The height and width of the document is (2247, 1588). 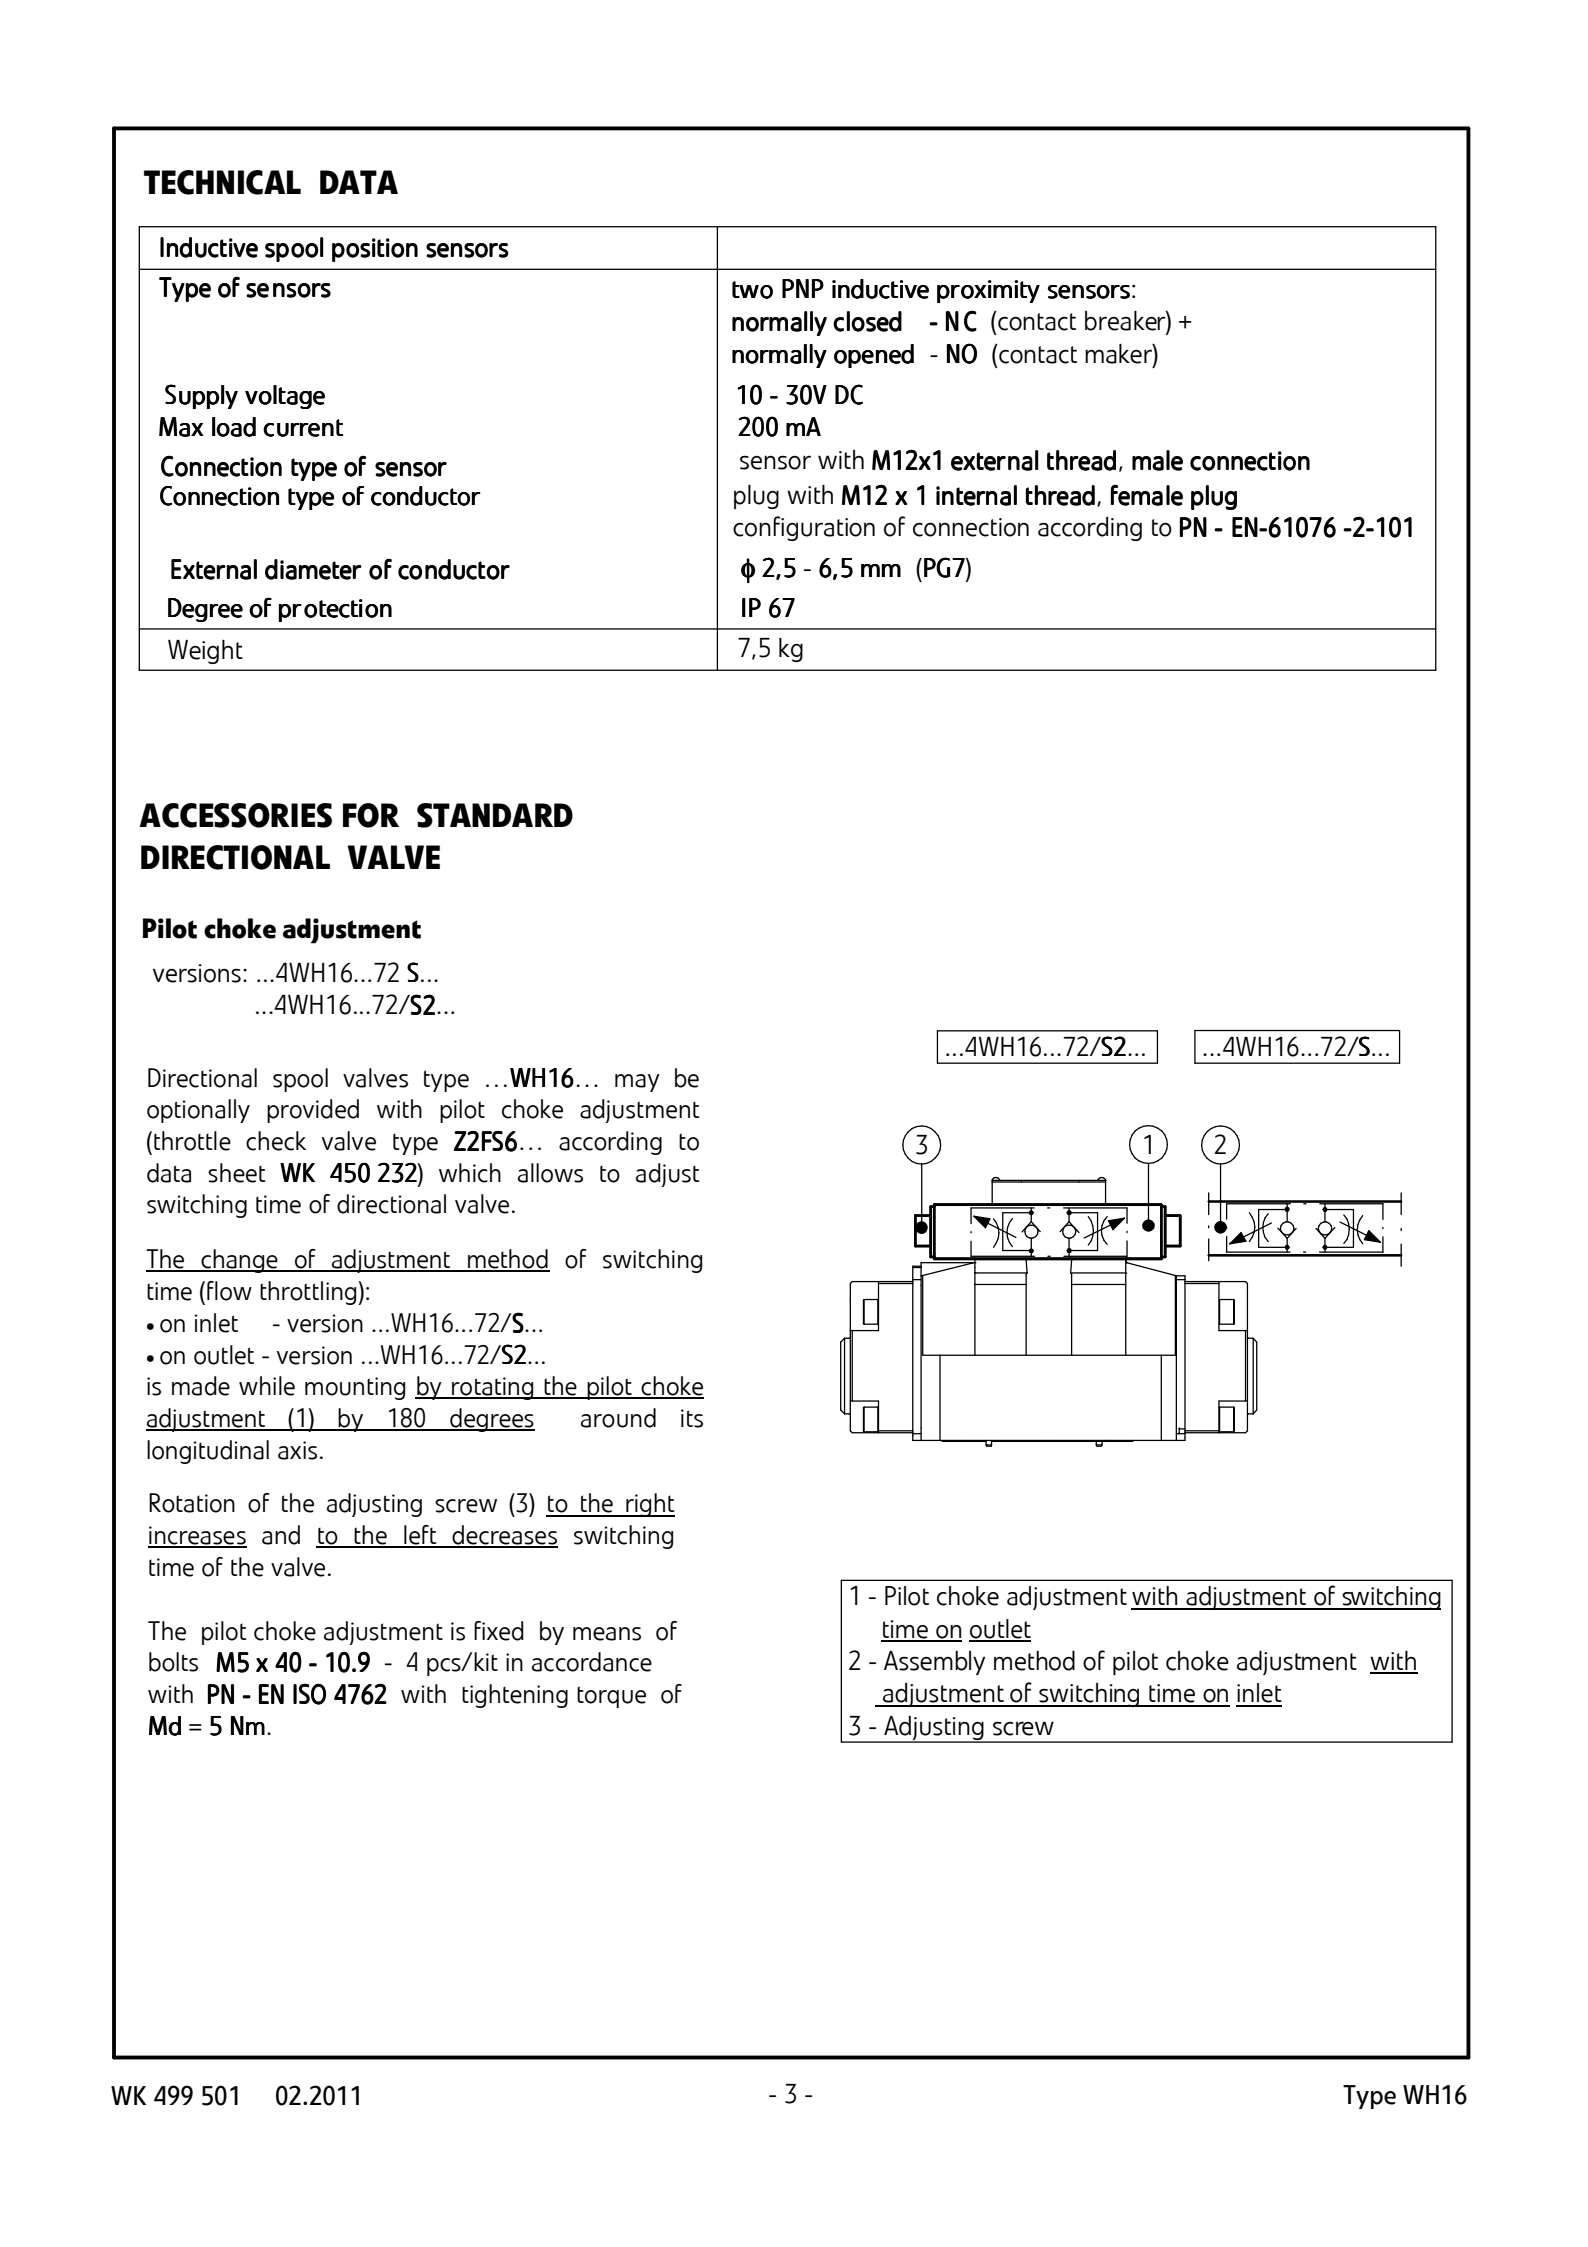 What do you see at coordinates (804, 528) in the document?
I see `configuration` at bounding box center [804, 528].
